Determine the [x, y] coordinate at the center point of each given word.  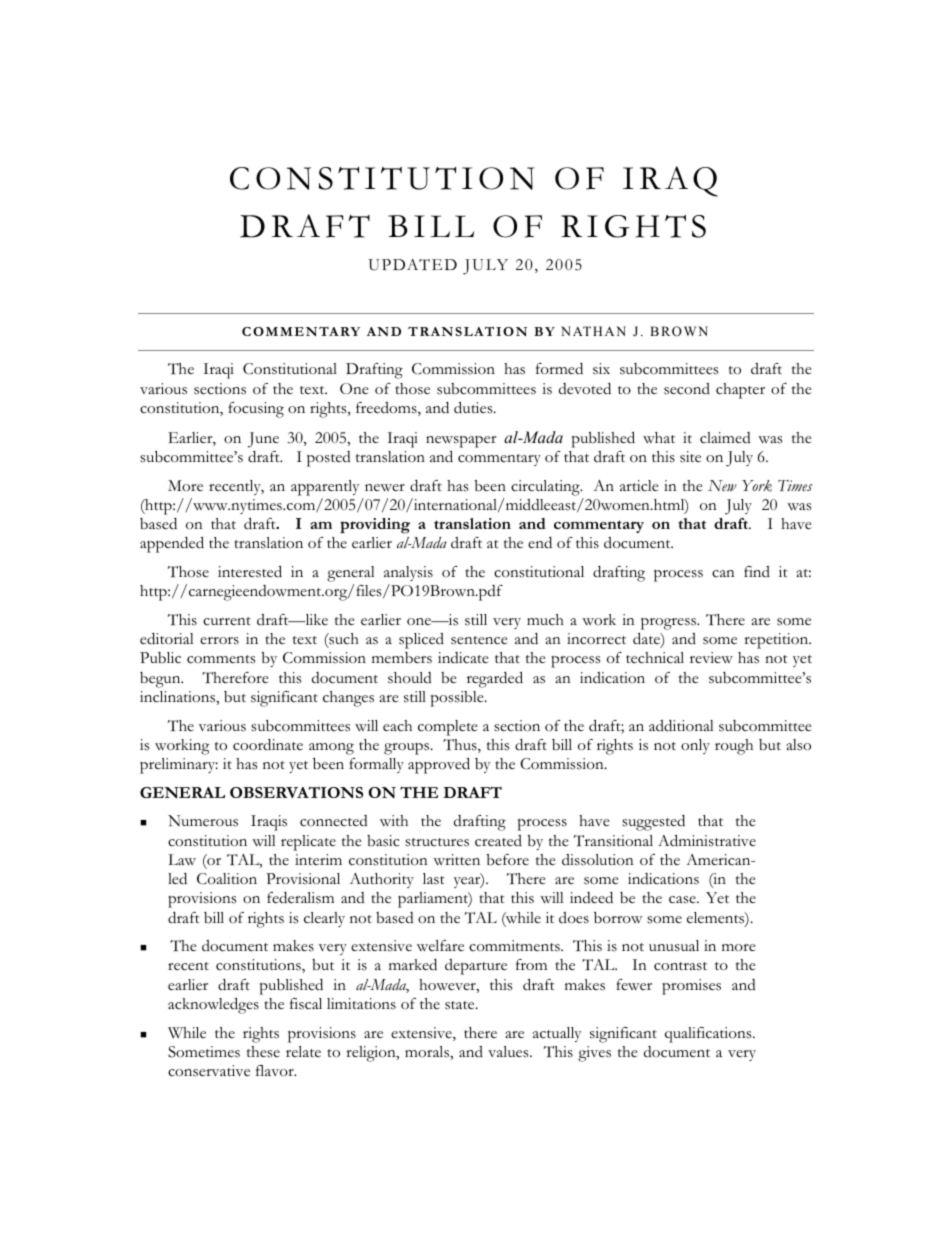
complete [448, 728]
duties [474, 407]
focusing [256, 410]
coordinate [268, 745]
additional [681, 726]
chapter [740, 391]
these [263, 1052]
